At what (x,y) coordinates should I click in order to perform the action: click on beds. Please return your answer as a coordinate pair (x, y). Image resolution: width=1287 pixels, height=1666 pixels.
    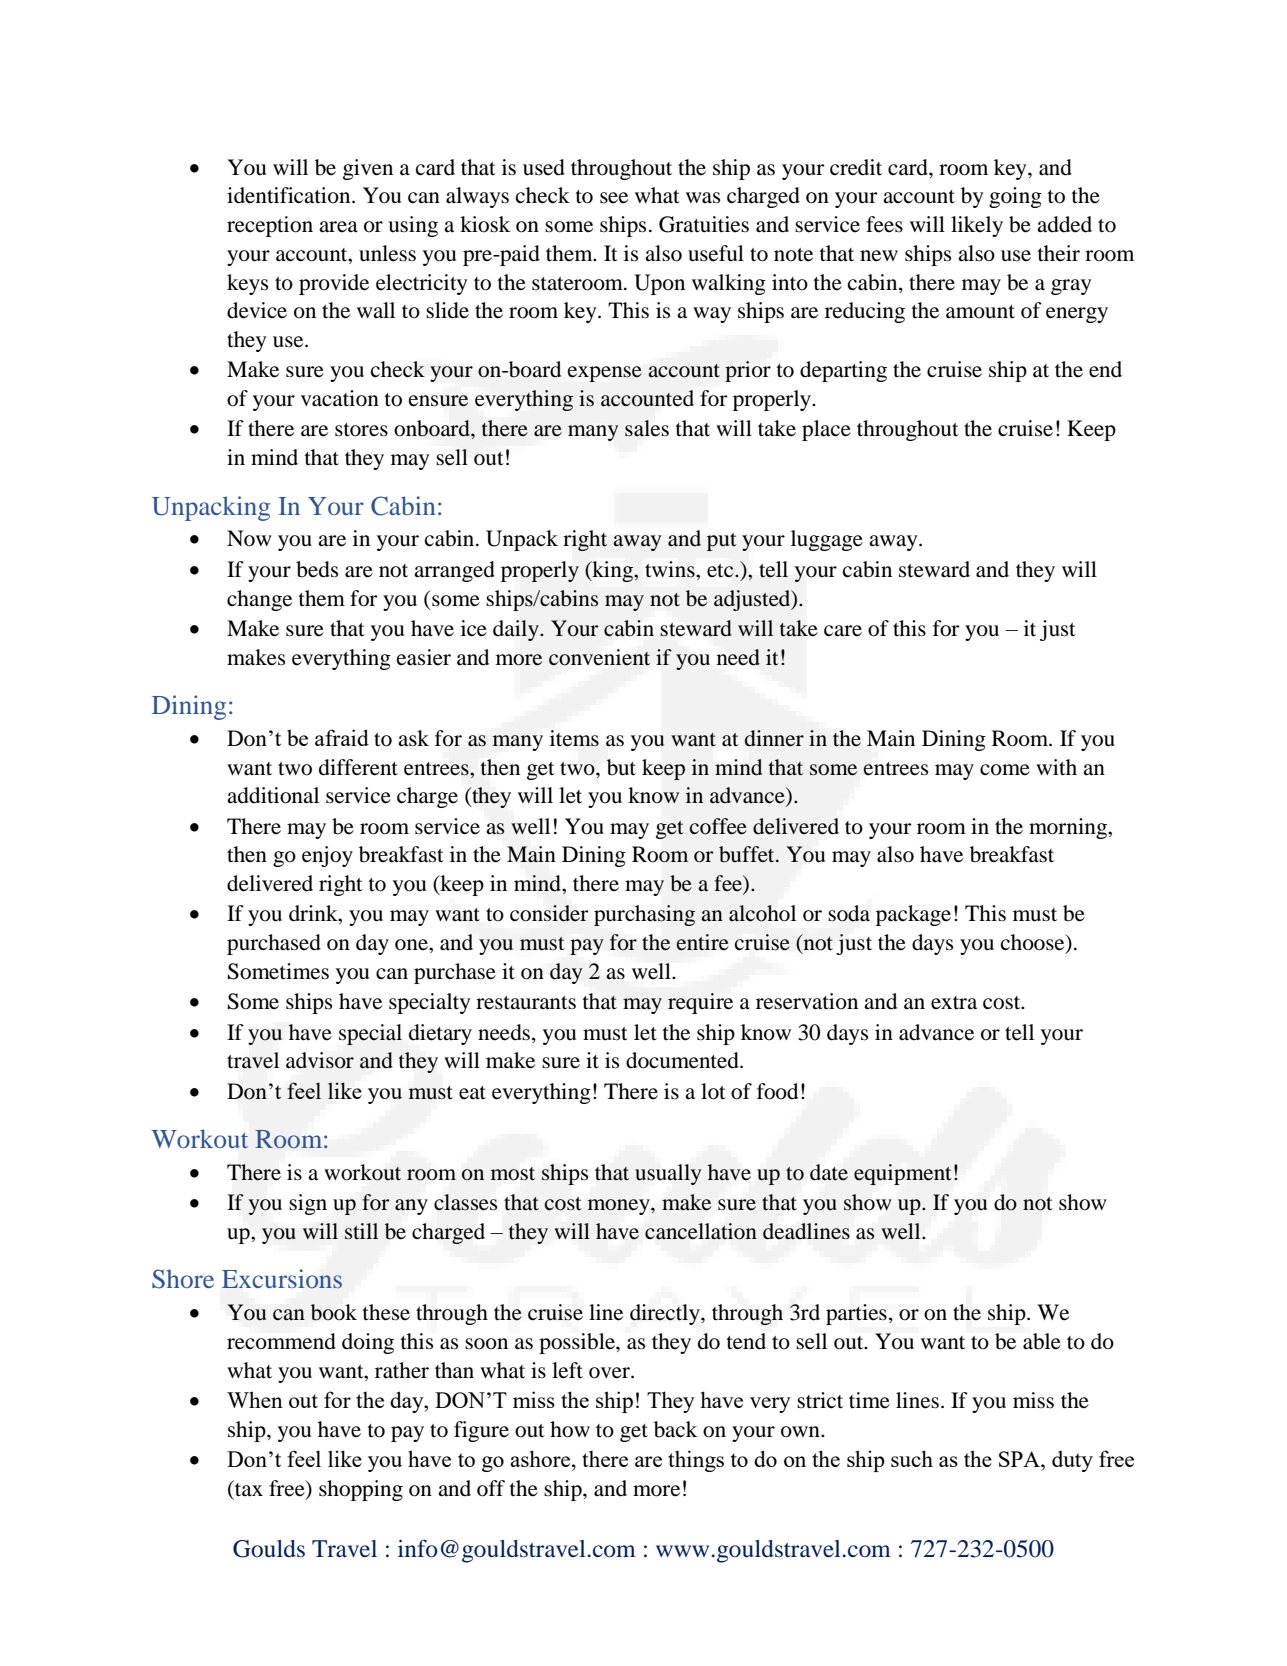
    Looking at the image, I should click on (317, 569).
